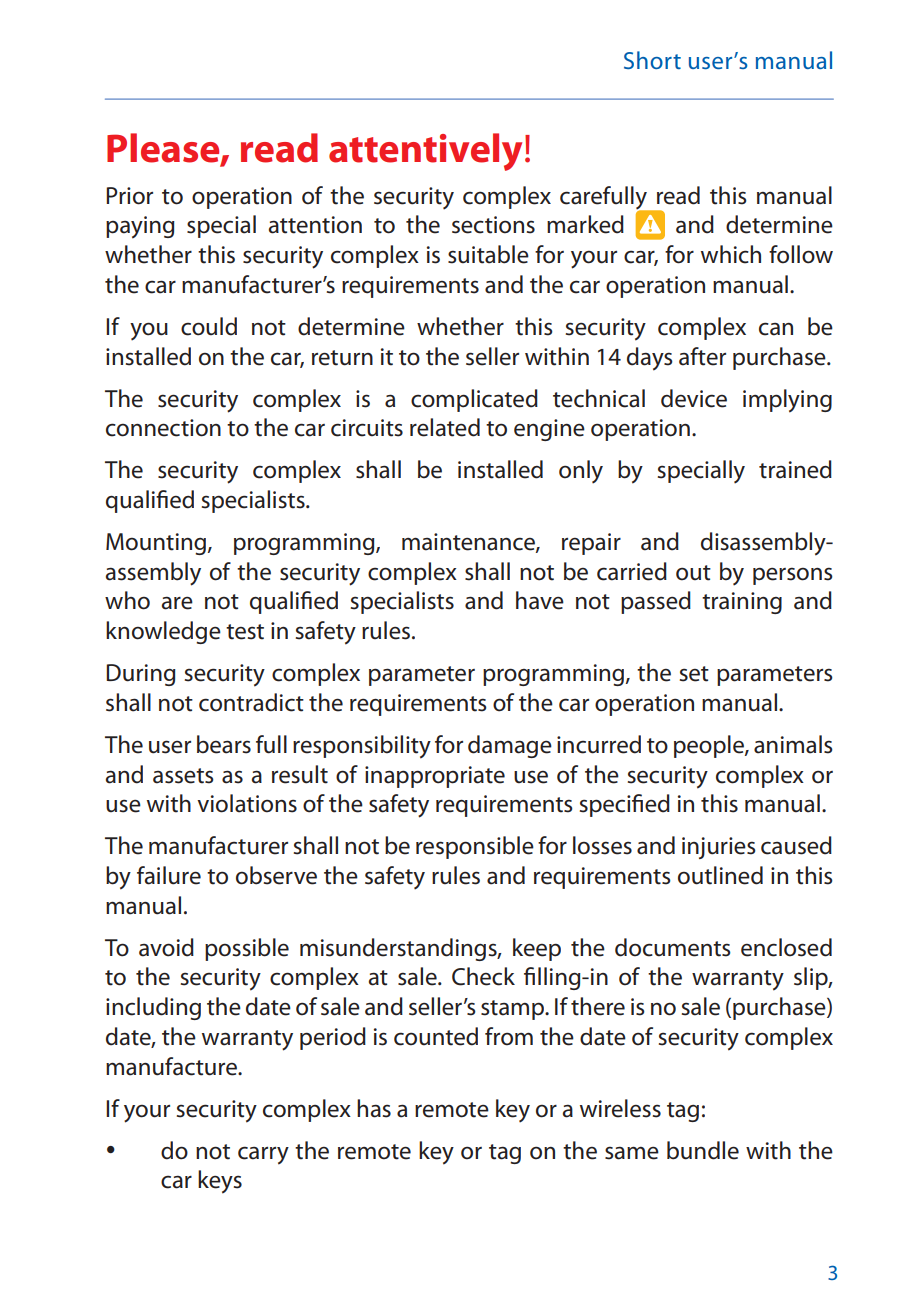  What do you see at coordinates (652, 60) in the screenshot?
I see `Short` at bounding box center [652, 60].
